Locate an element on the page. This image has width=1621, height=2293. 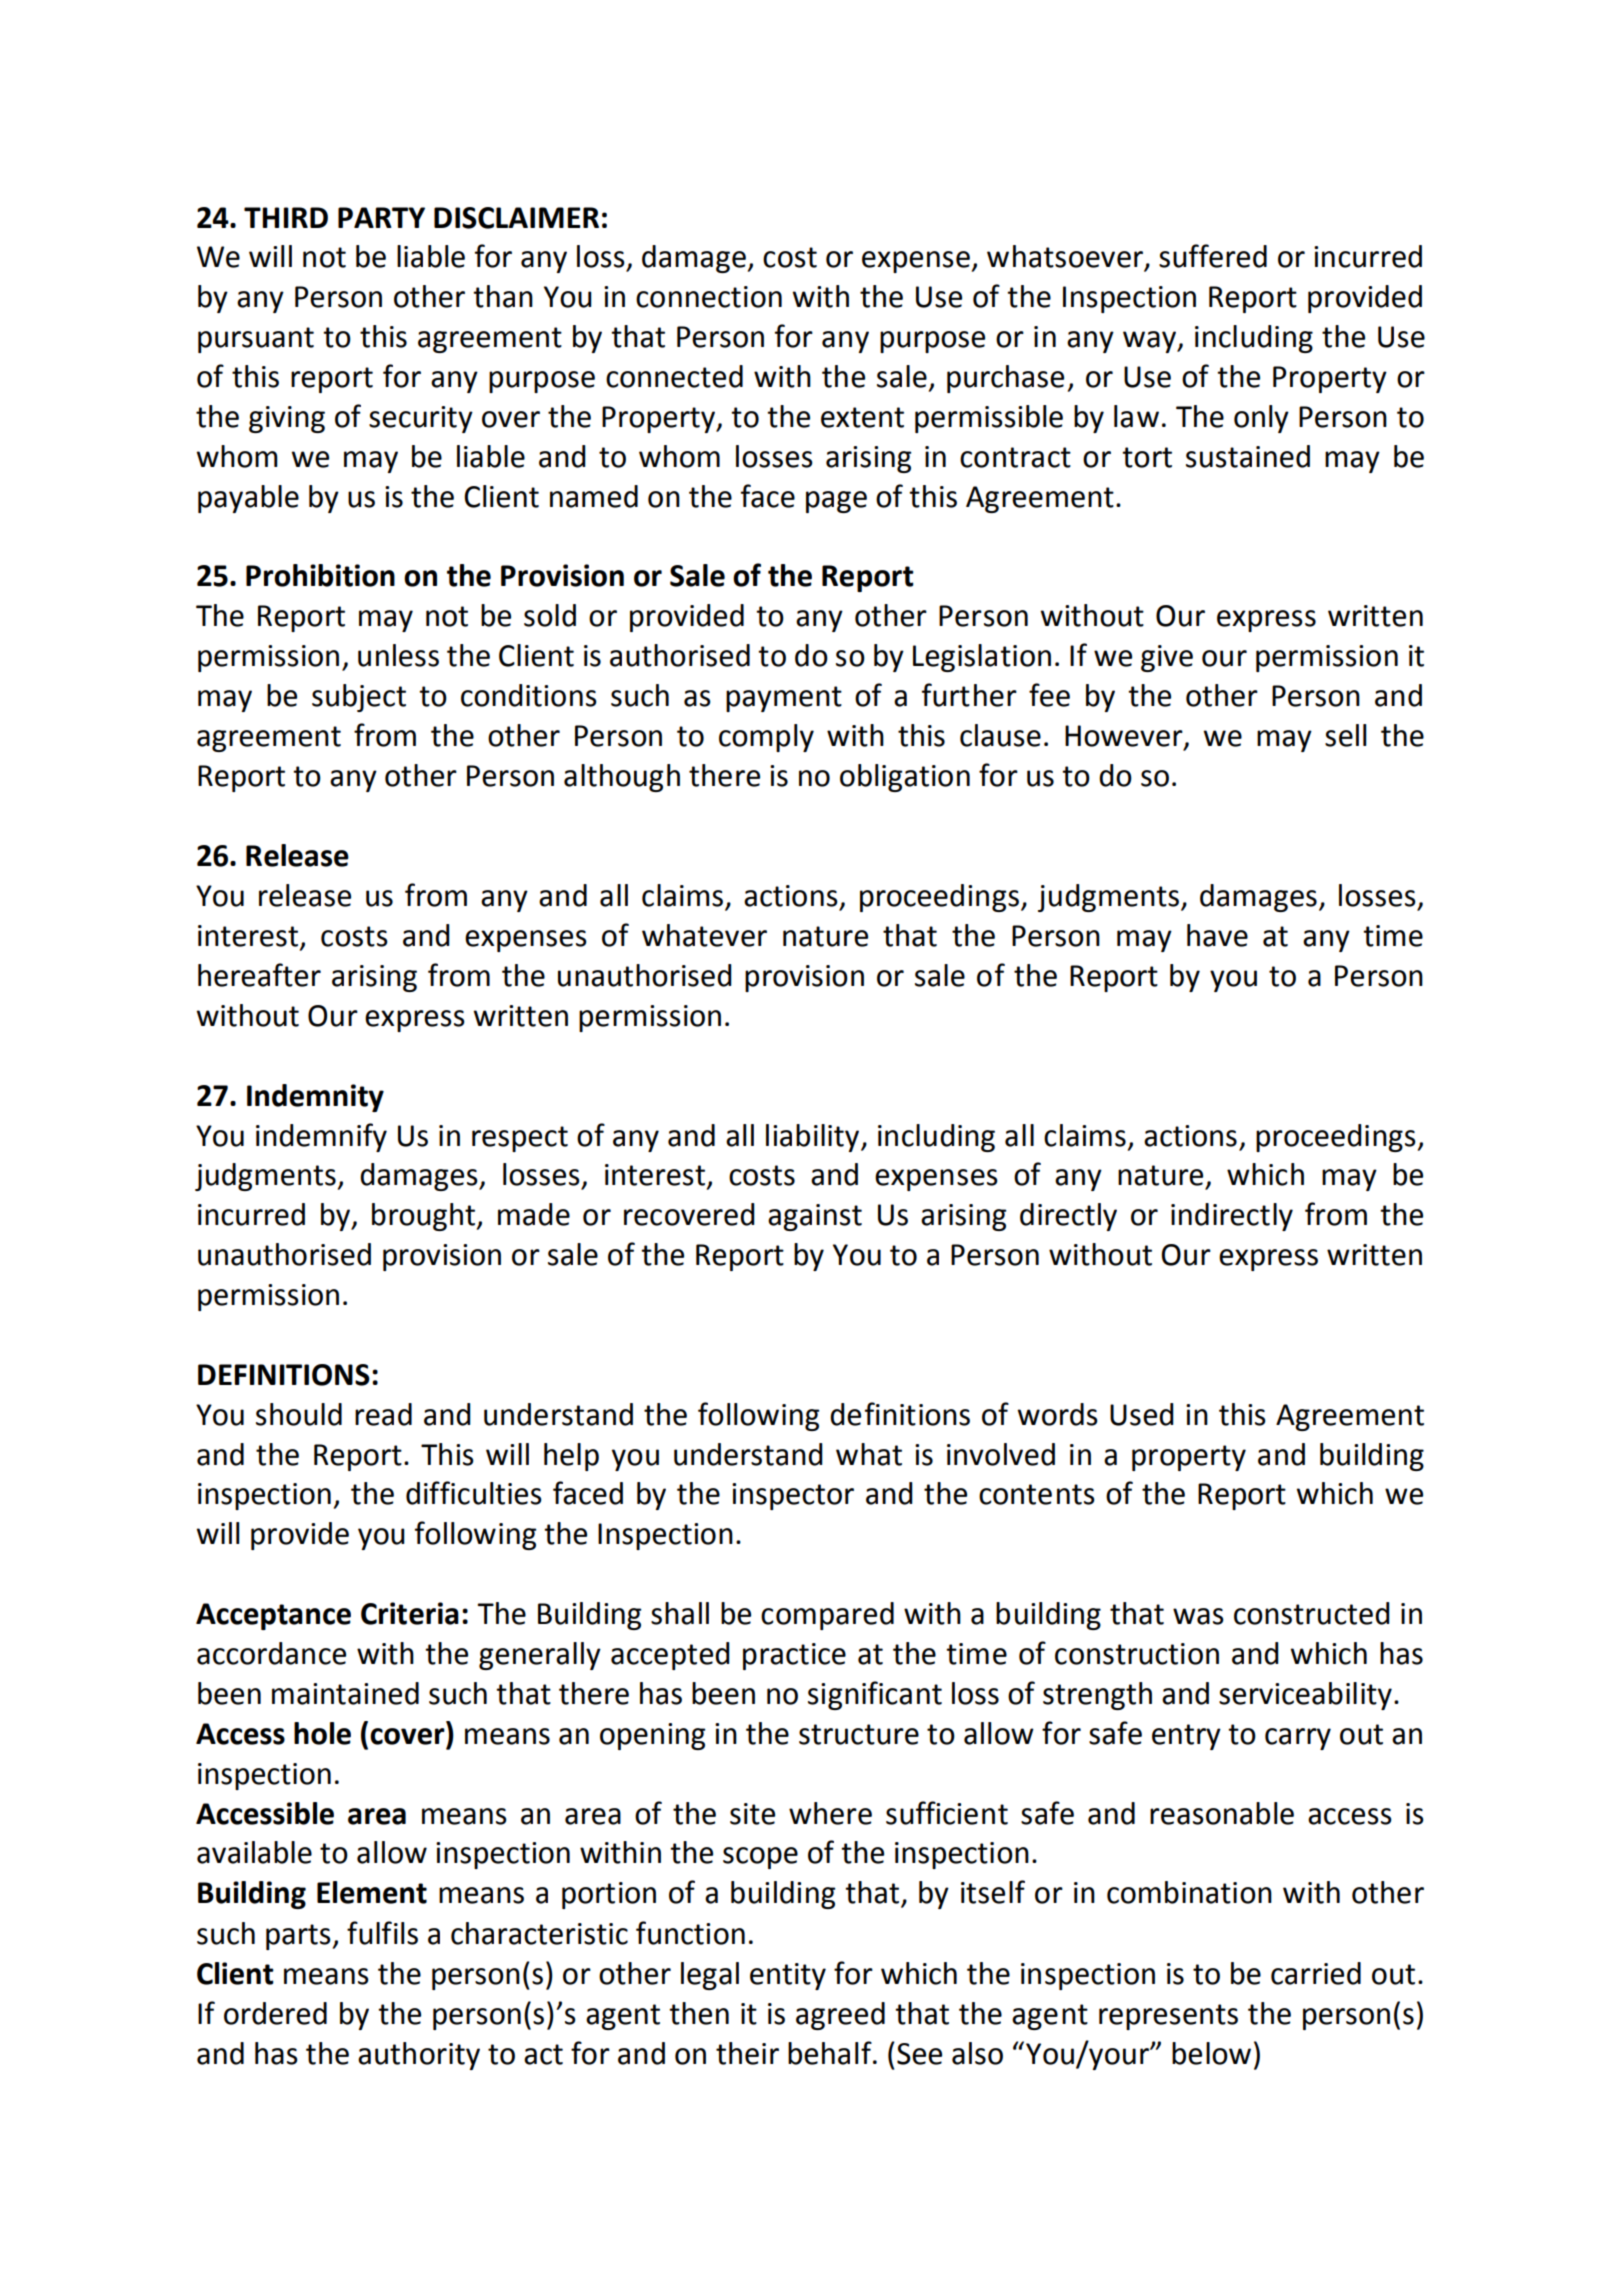
connection is located at coordinates (709, 297).
